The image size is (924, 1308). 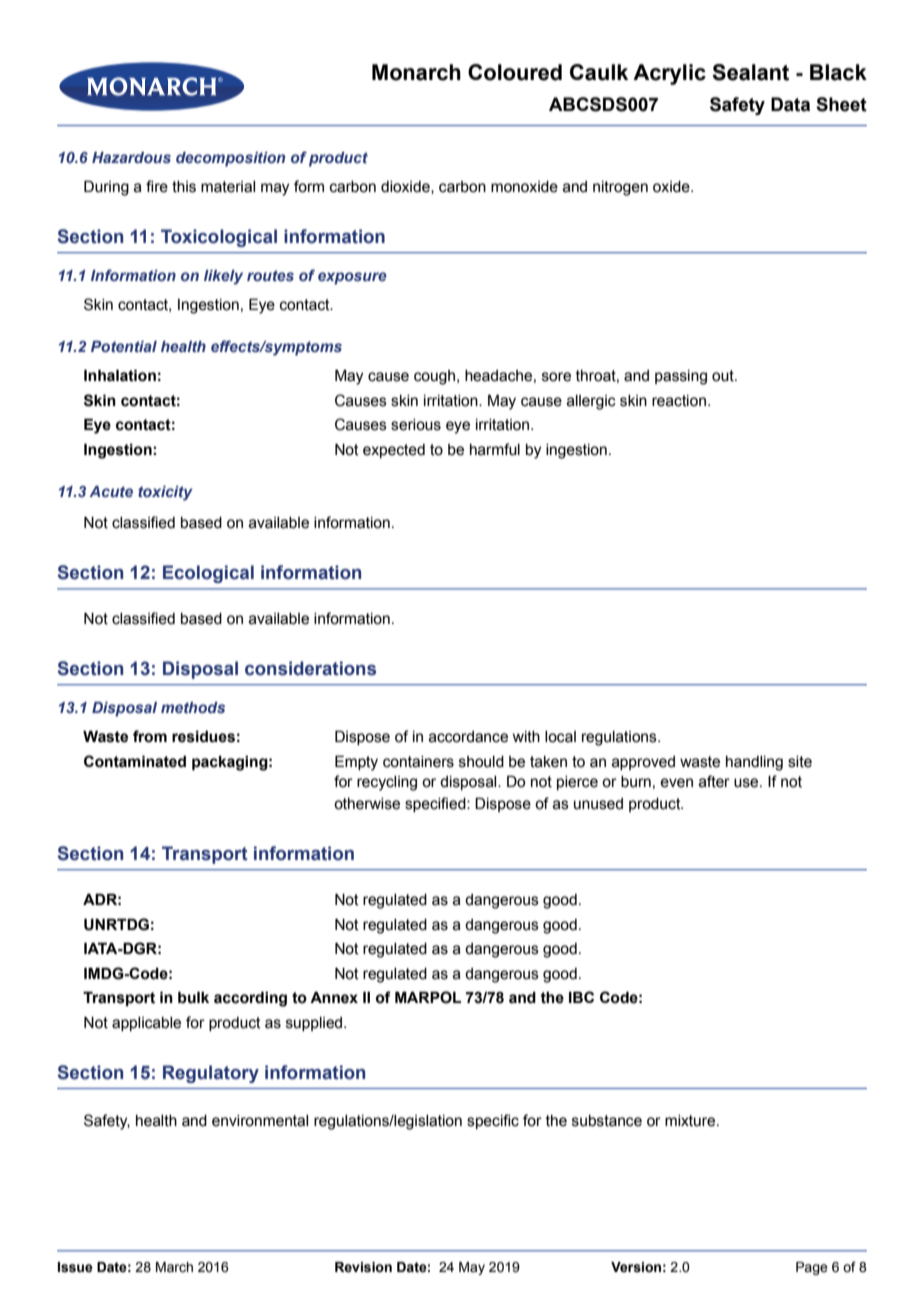 I want to click on Monarch, so click(x=416, y=72).
